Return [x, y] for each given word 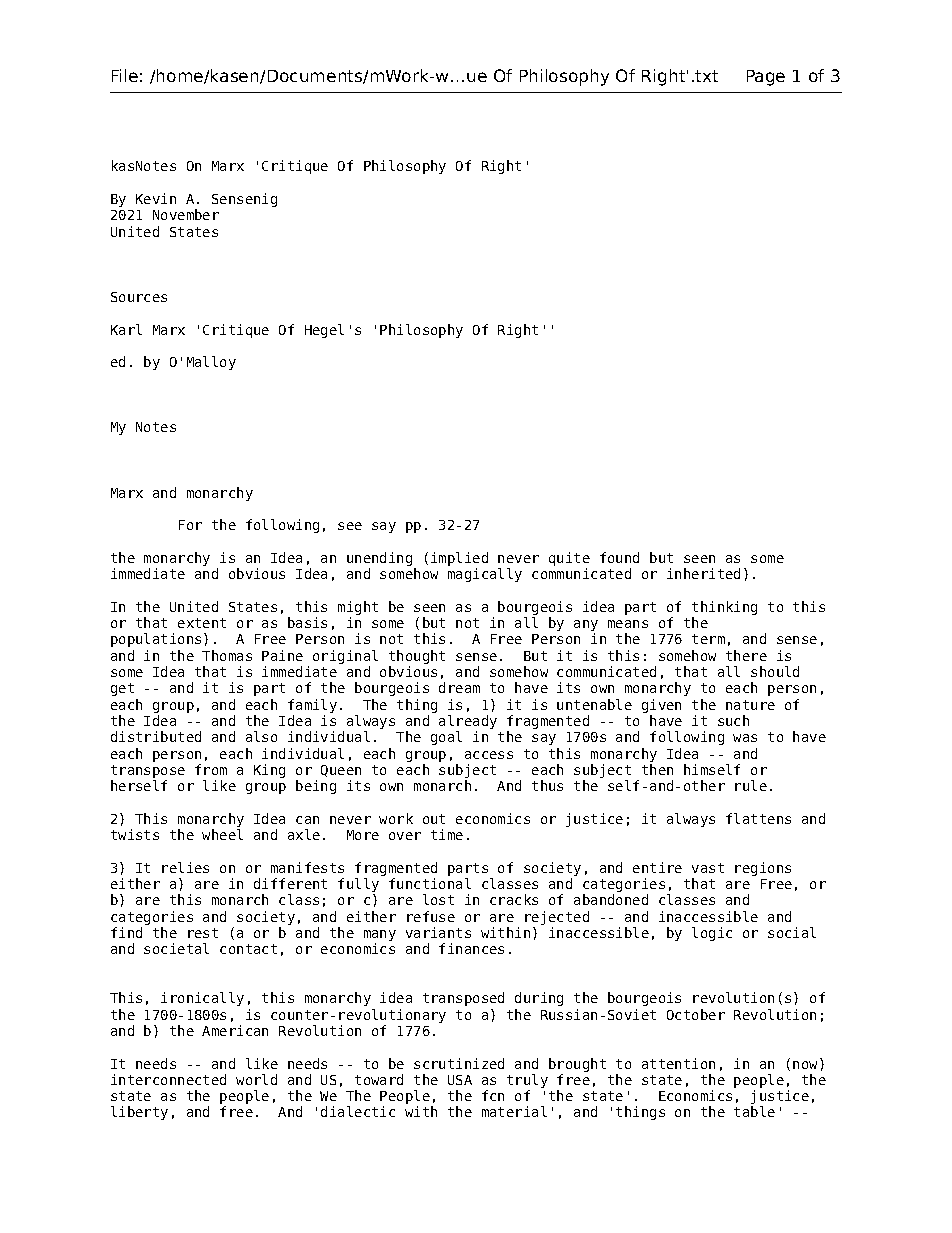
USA [460, 1080]
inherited [703, 573]
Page [766, 78]
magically [485, 575]
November [186, 214]
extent [202, 623]
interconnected [168, 1079]
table [754, 1111]
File [125, 75]
